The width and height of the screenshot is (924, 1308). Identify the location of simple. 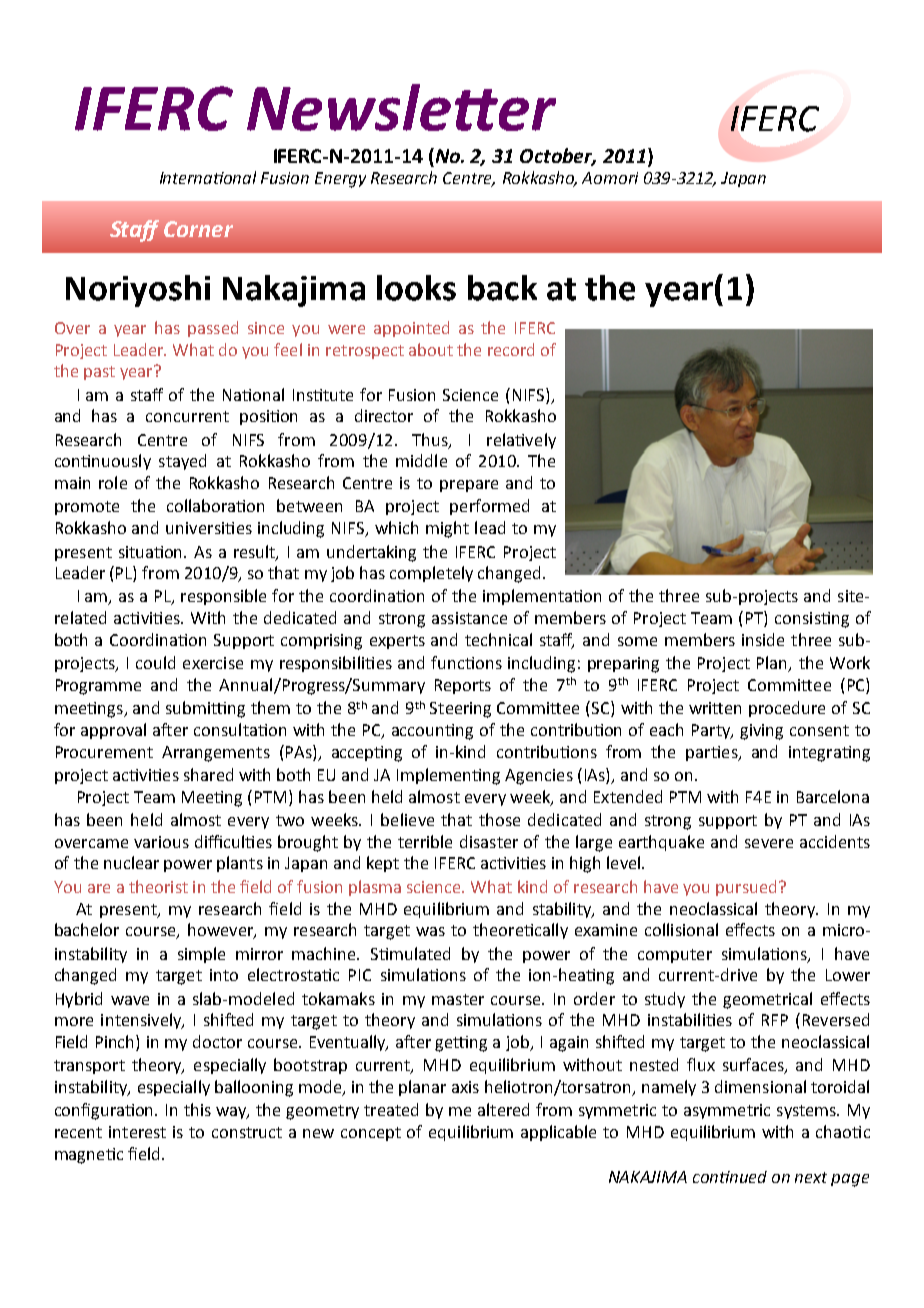
(201, 955).
